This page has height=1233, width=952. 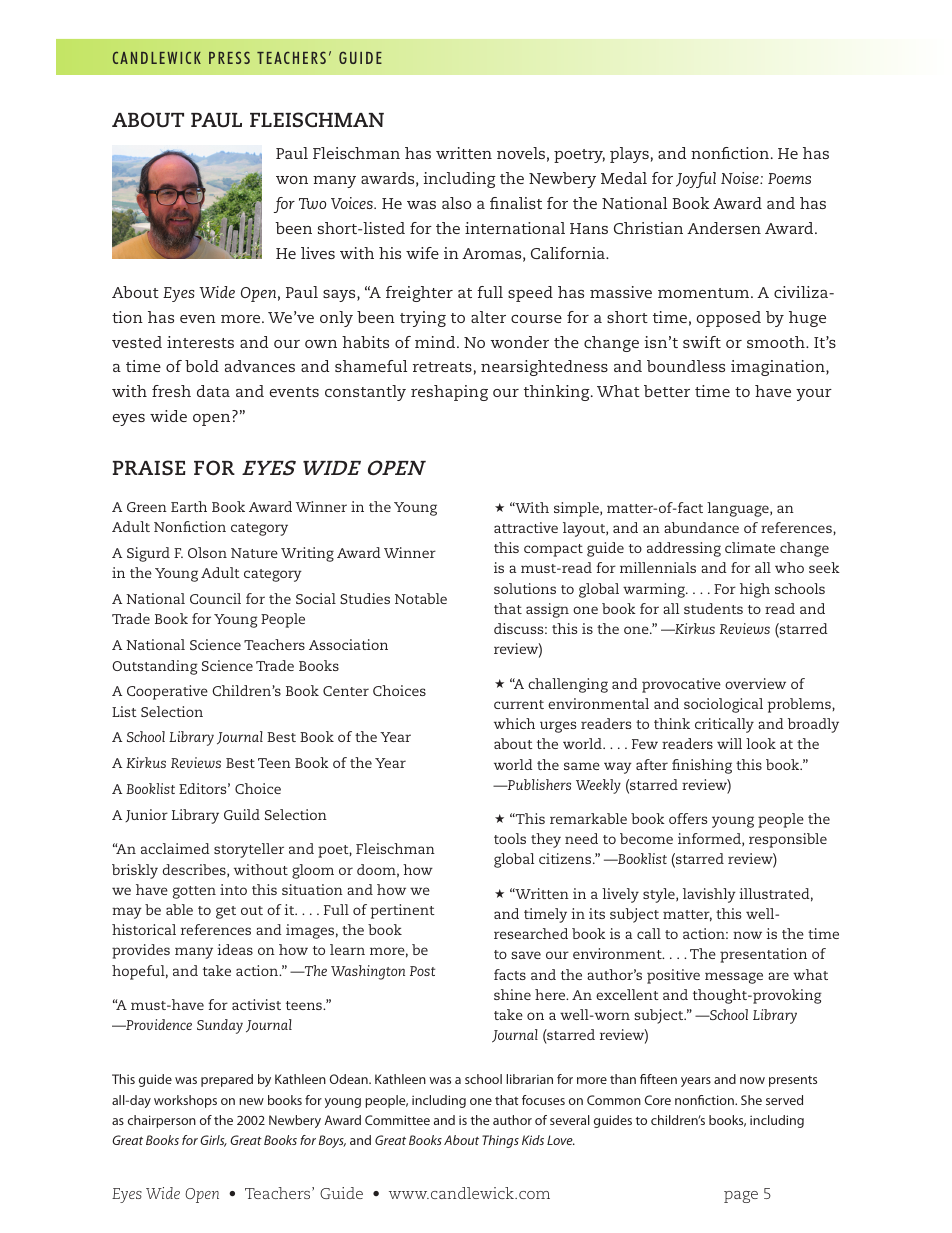 What do you see at coordinates (519, 704) in the page?
I see `current` at bounding box center [519, 704].
